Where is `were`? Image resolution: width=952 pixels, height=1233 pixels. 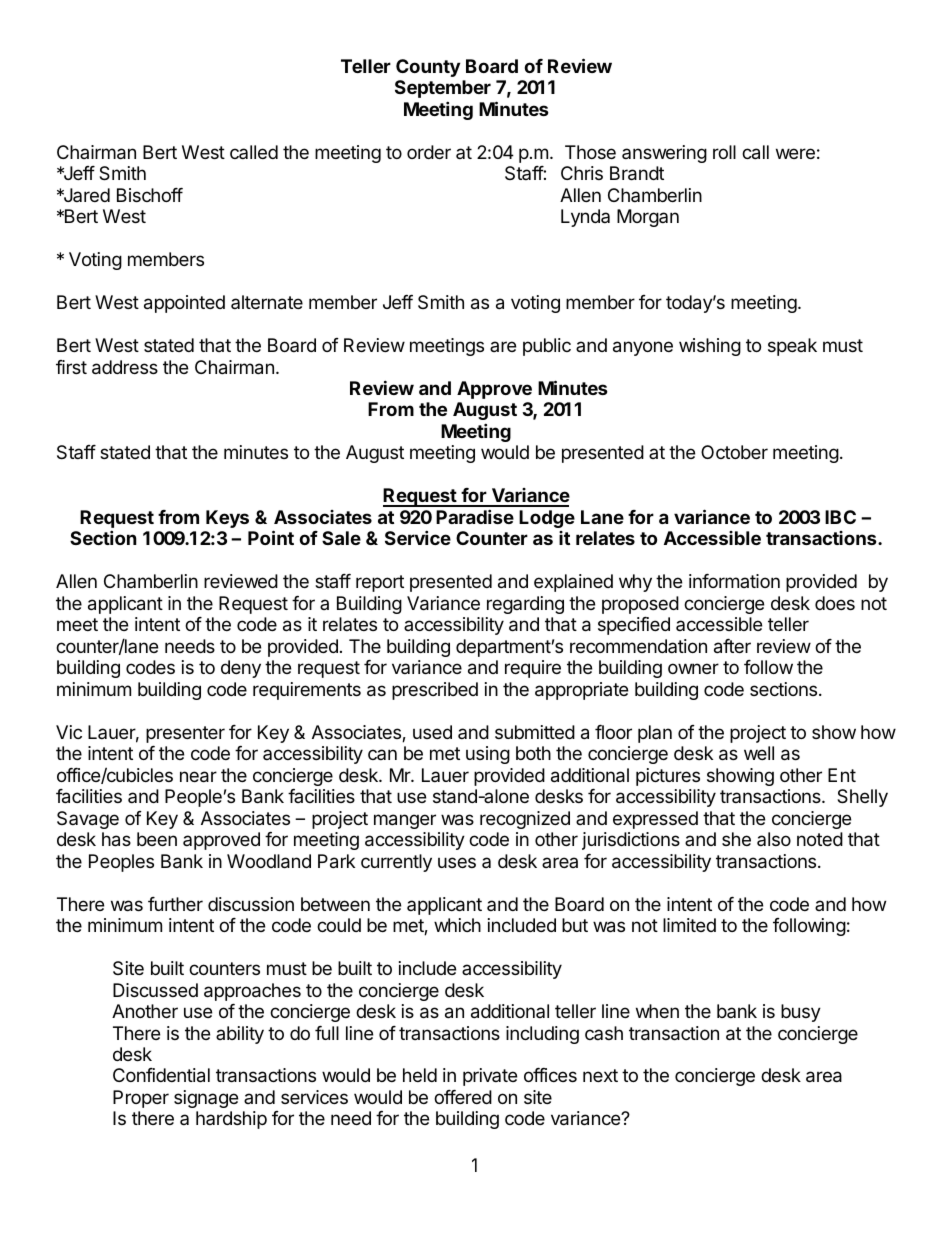 were is located at coordinates (795, 153).
